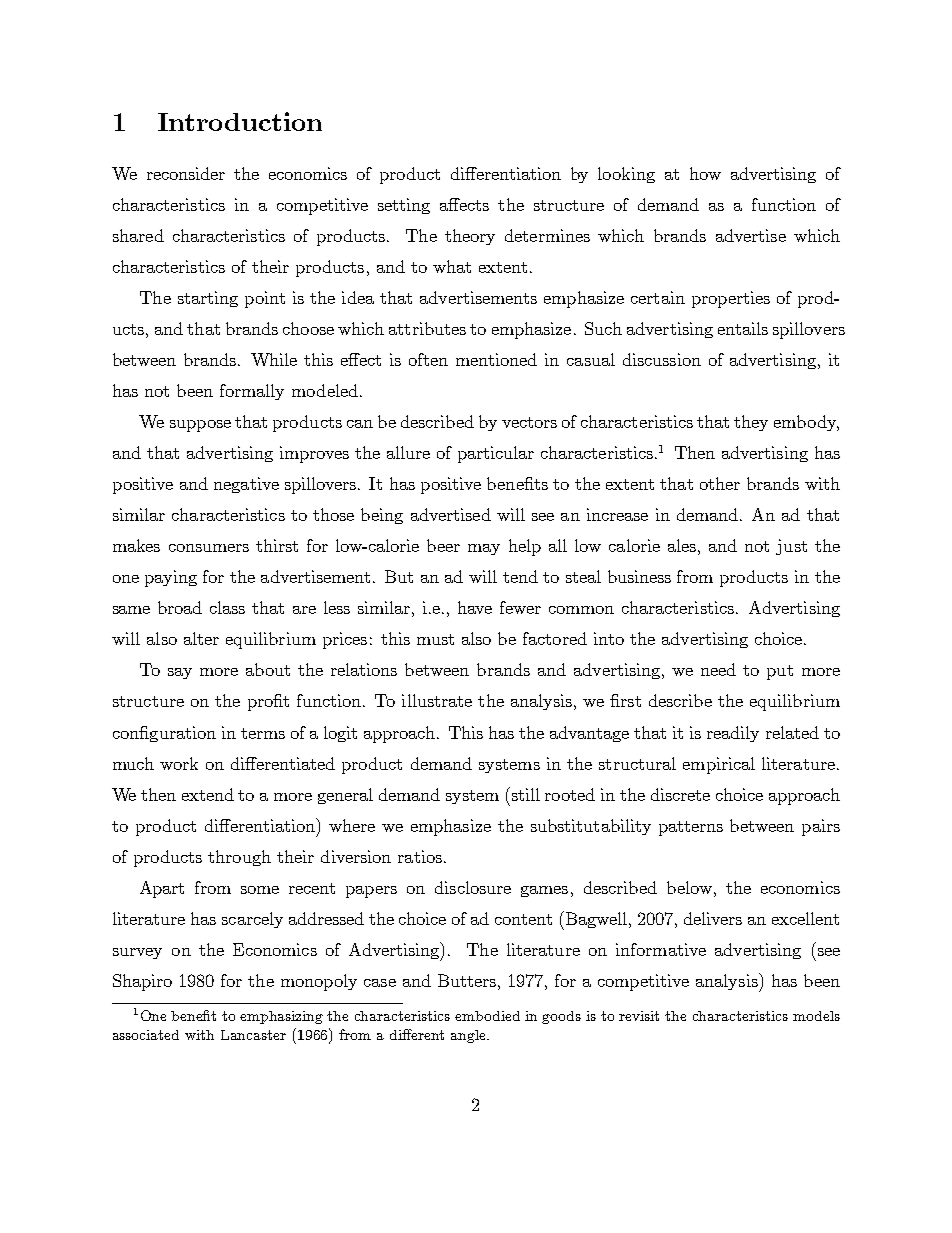 The height and width of the image is (1233, 952). Describe the element at coordinates (239, 858) in the image. I see `through` at that location.
